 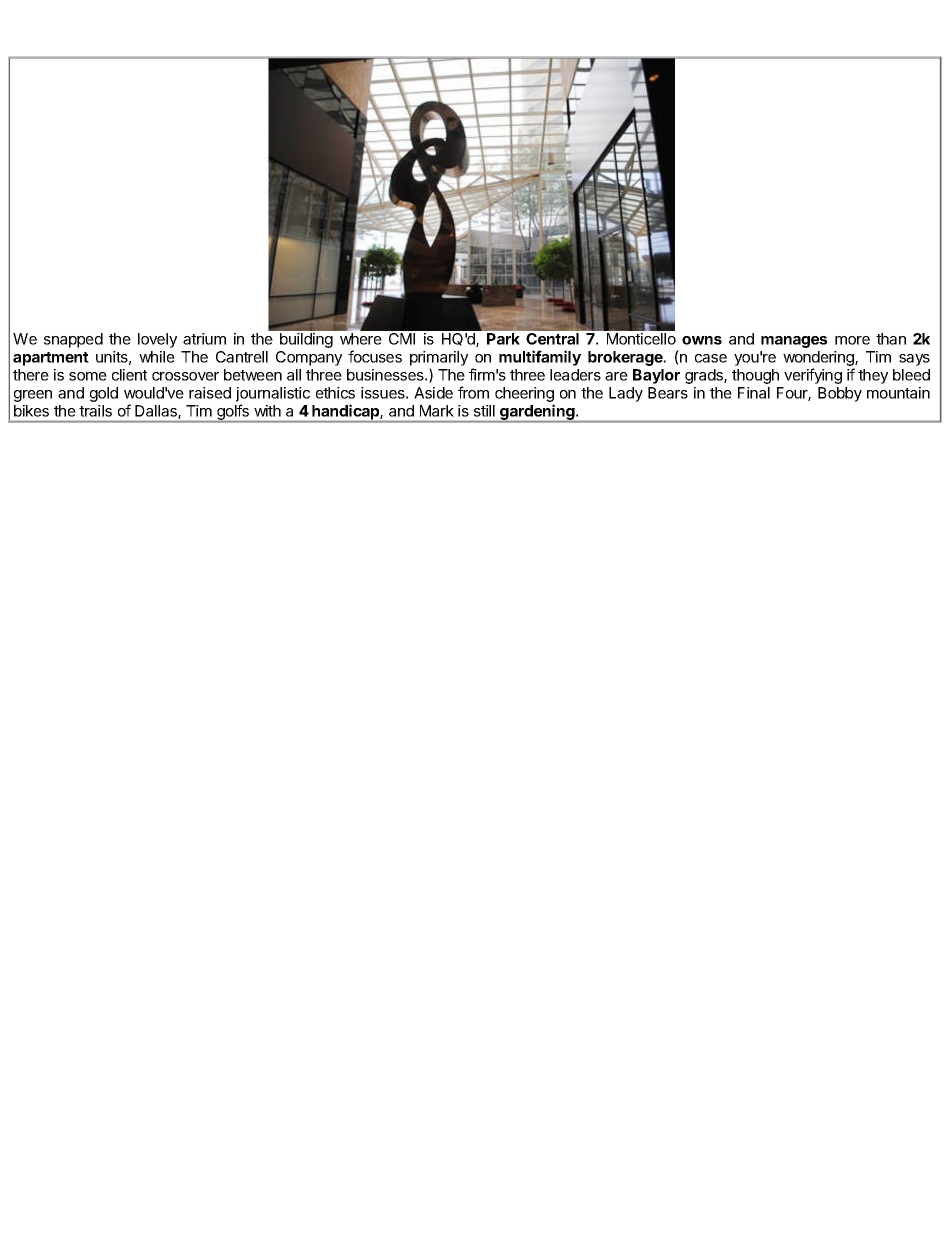 I want to click on owns, so click(x=702, y=340).
